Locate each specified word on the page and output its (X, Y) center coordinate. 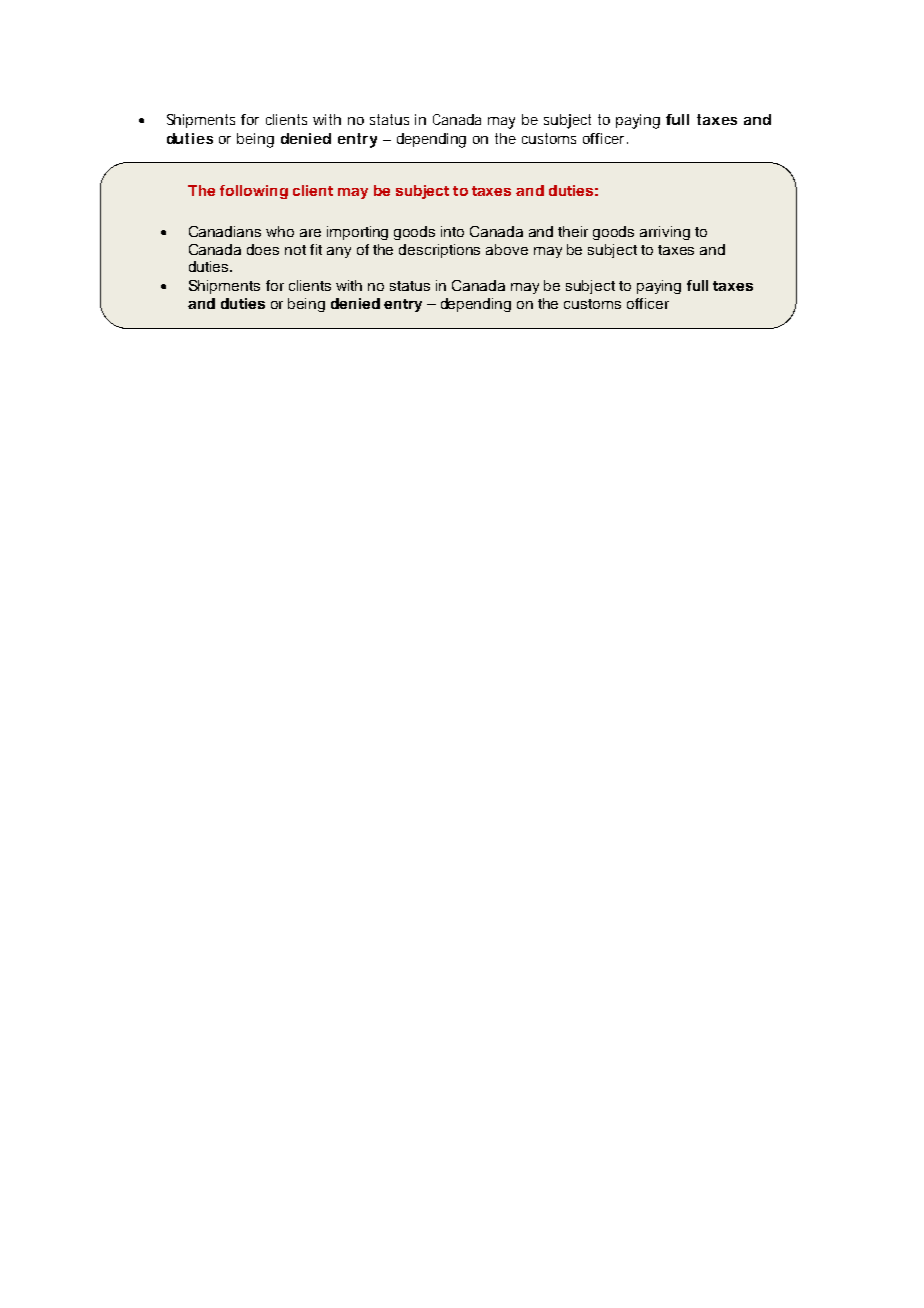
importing (357, 233)
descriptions (439, 251)
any (339, 252)
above (507, 249)
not (295, 250)
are (310, 233)
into (452, 231)
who (280, 231)
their (573, 231)
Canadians (225, 231)
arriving (665, 233)
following (254, 192)
